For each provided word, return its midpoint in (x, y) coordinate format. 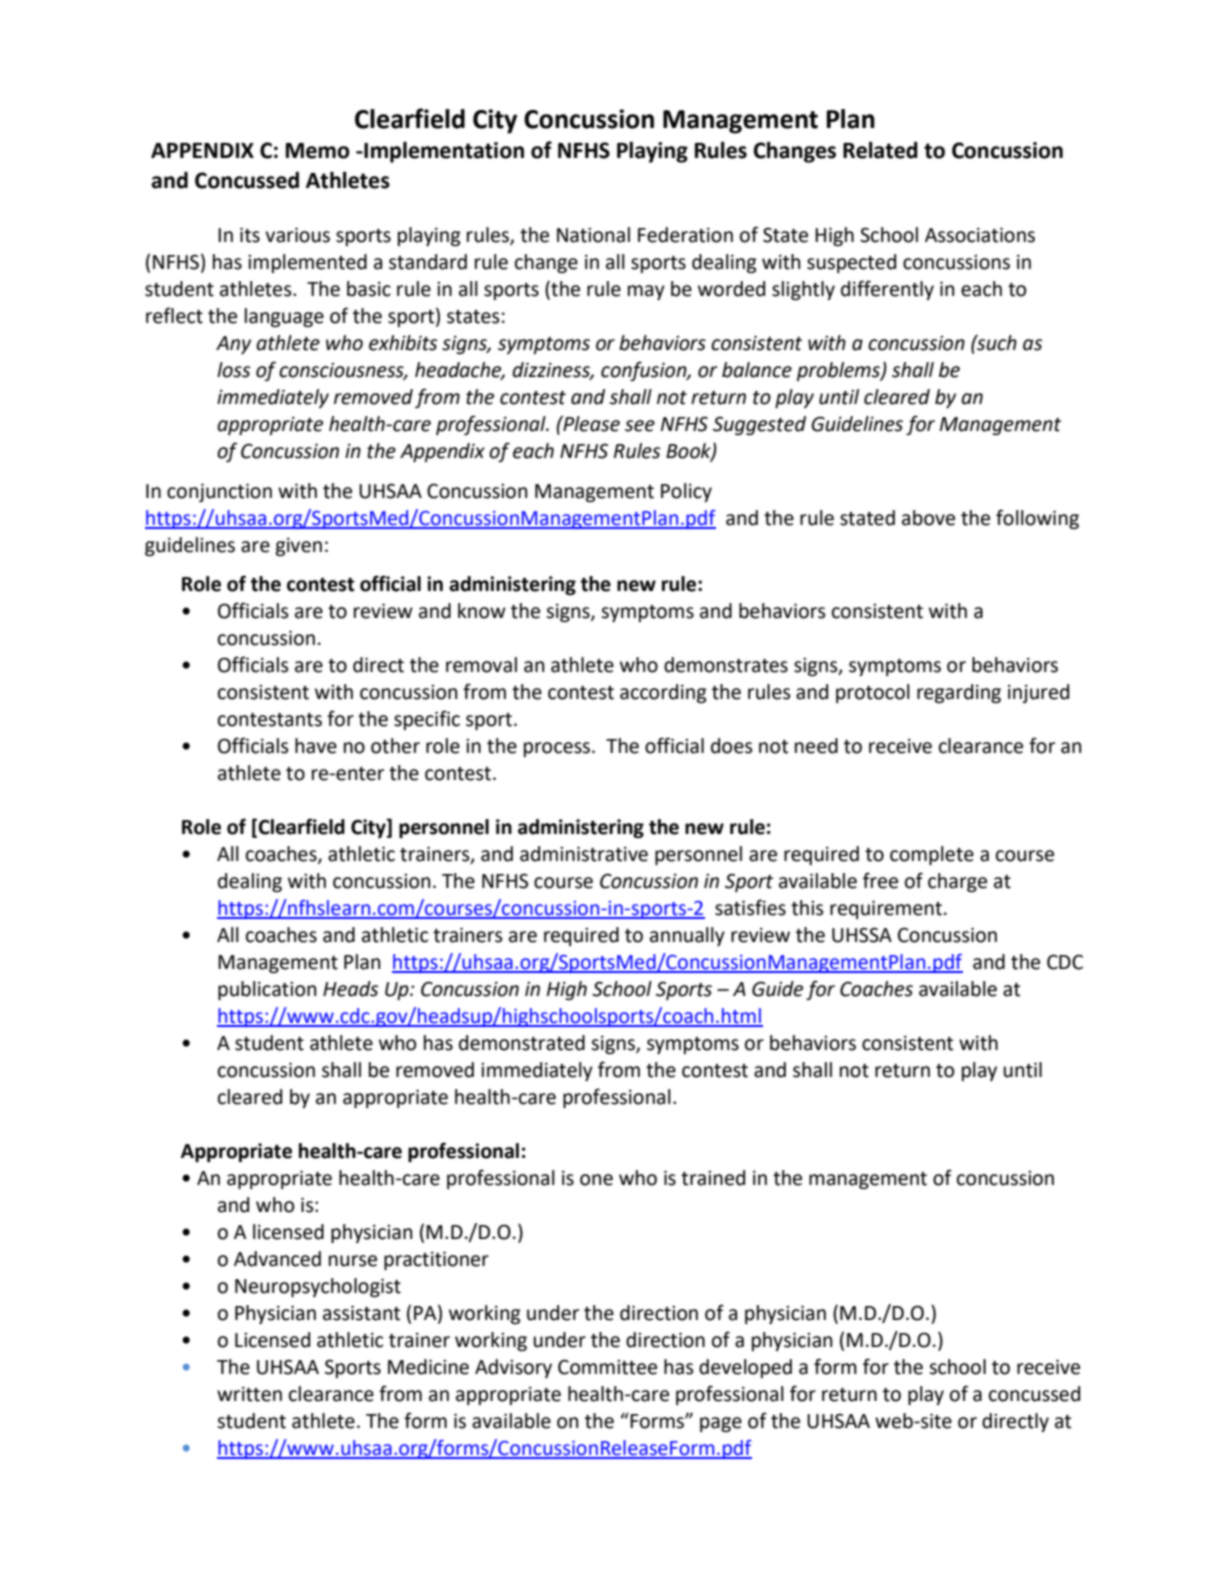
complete (932, 855)
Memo (318, 151)
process (558, 749)
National (593, 235)
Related (880, 150)
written (249, 1394)
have (316, 746)
